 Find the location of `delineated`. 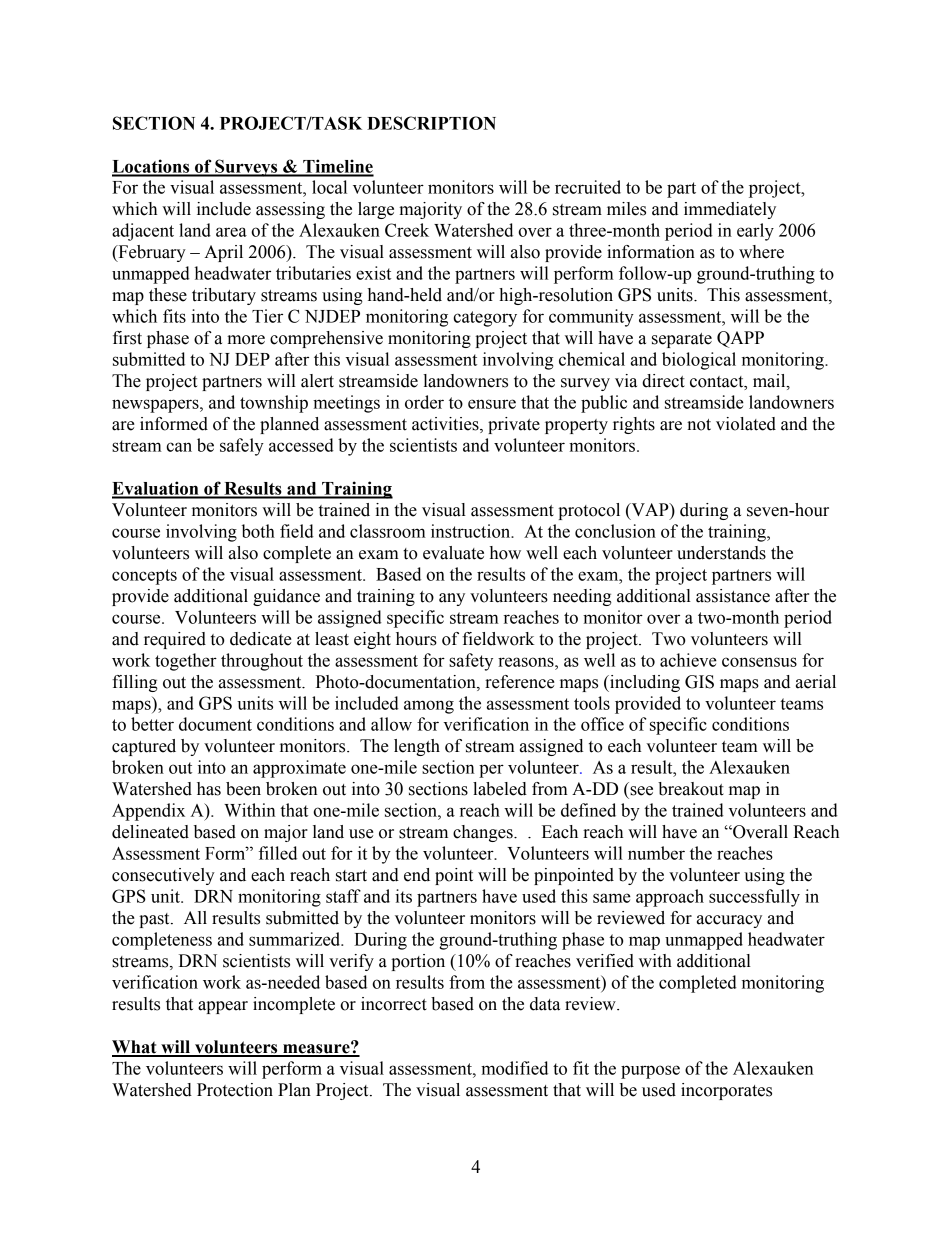

delineated is located at coordinates (150, 832).
